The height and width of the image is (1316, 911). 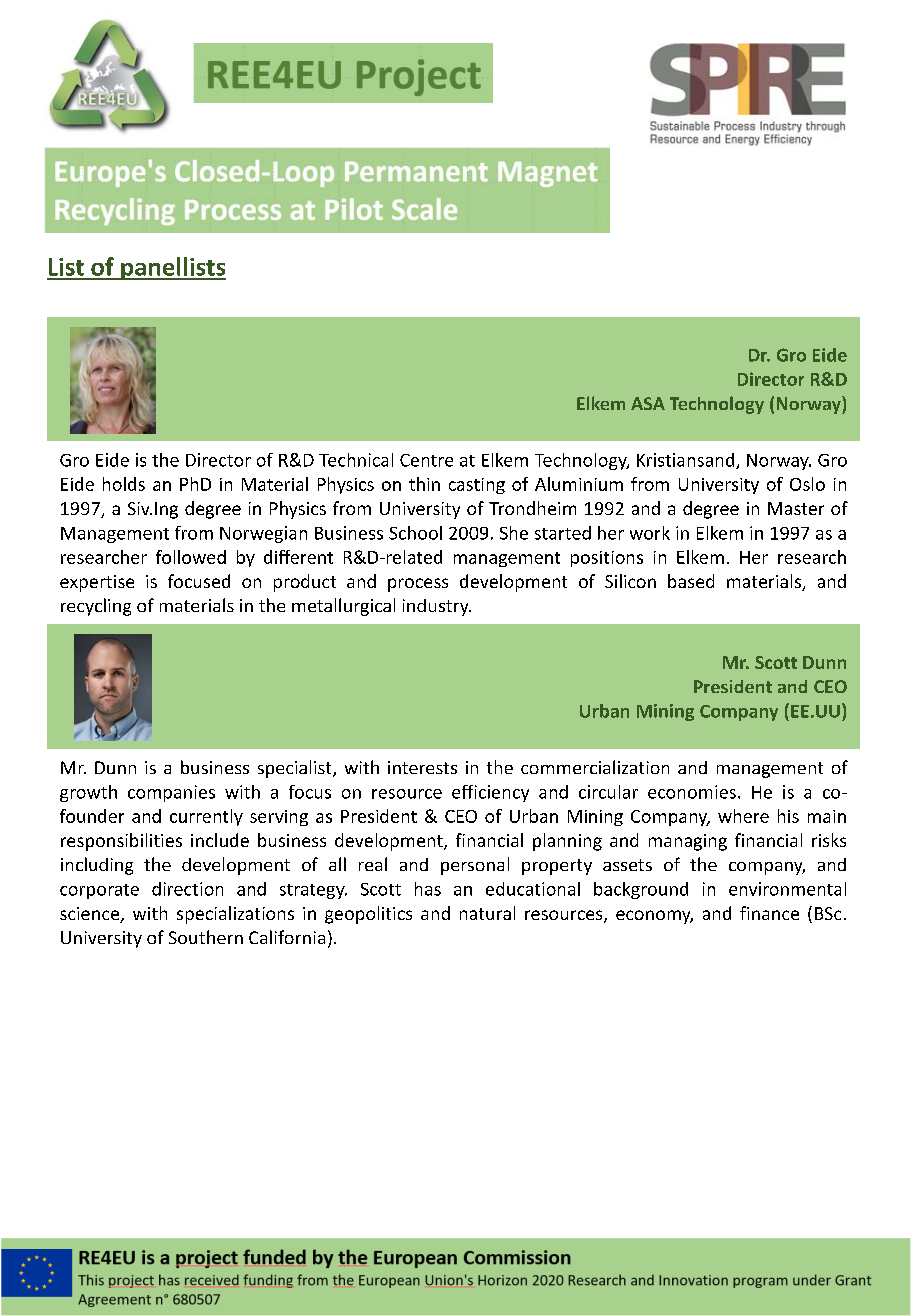 What do you see at coordinates (426, 460) in the image?
I see `Centre` at bounding box center [426, 460].
